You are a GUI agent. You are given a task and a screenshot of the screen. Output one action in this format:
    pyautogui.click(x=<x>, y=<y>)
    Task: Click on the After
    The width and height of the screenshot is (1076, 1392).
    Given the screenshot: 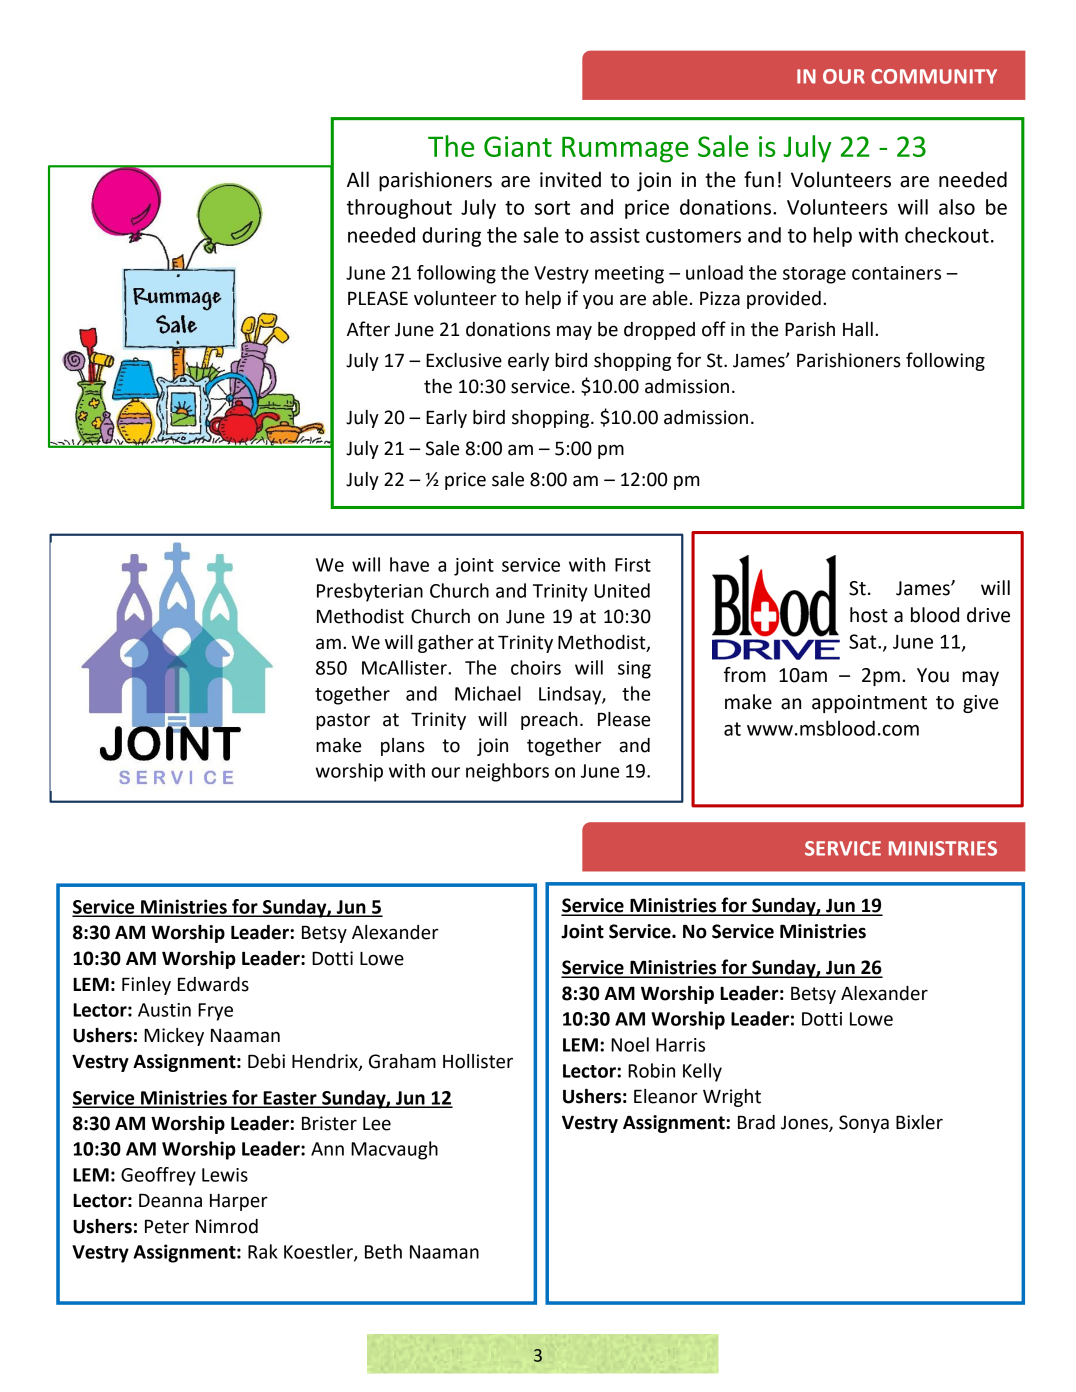 What is the action you would take?
    pyautogui.click(x=368, y=329)
